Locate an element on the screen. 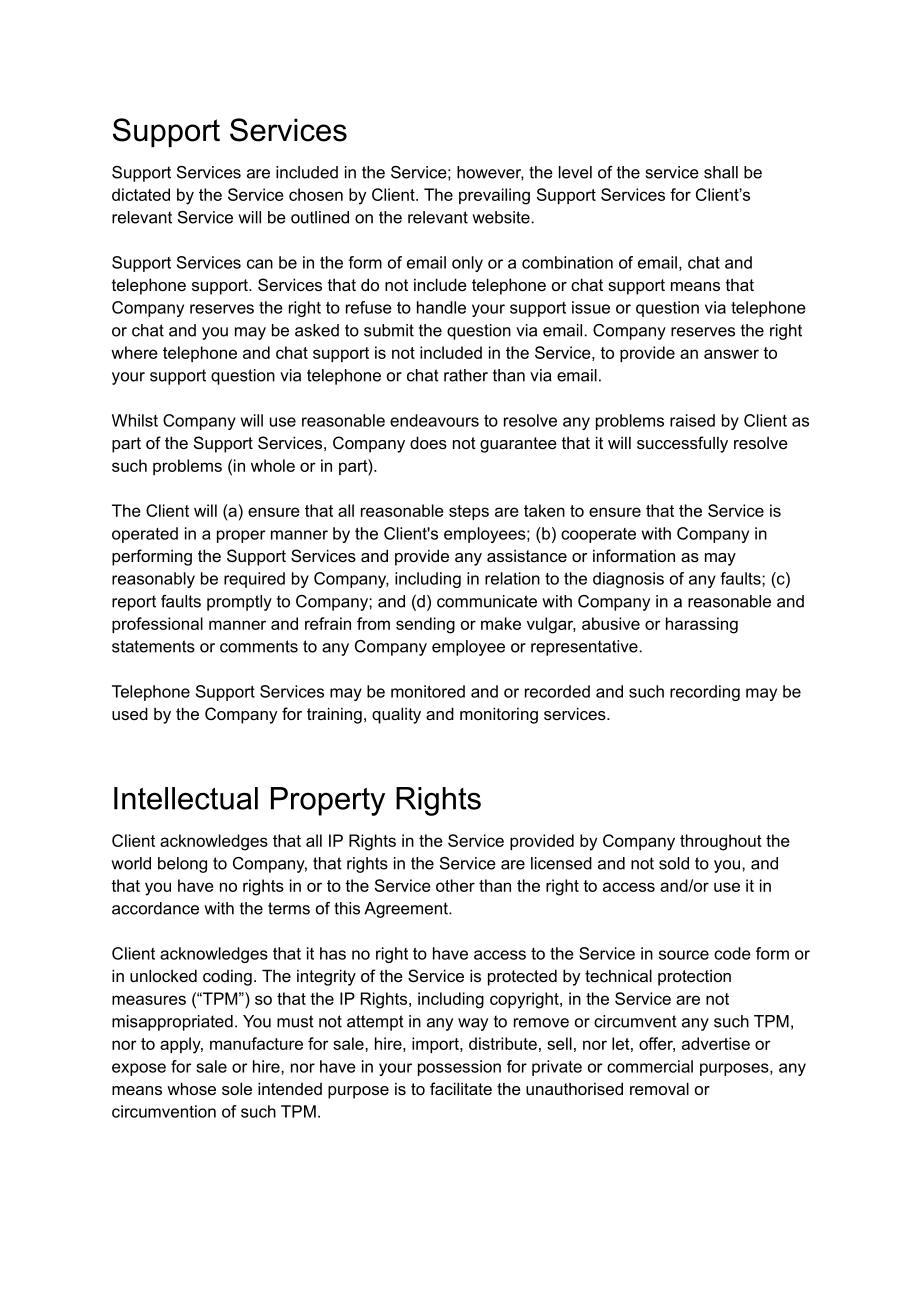 Image resolution: width=924 pixels, height=1307 pixels. other is located at coordinates (455, 885).
